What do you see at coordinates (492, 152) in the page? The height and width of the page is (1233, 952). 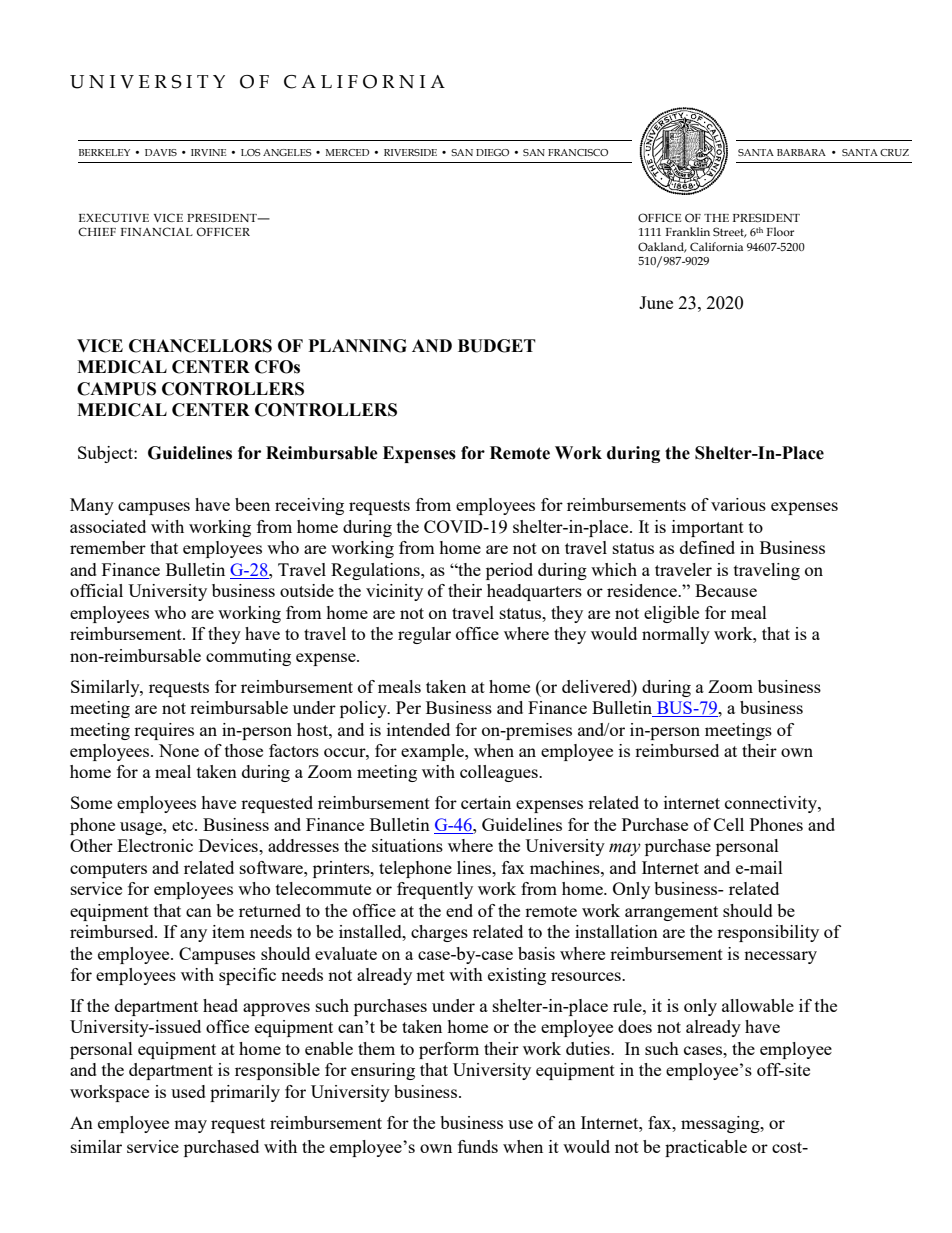 I see `DIEGO` at bounding box center [492, 152].
